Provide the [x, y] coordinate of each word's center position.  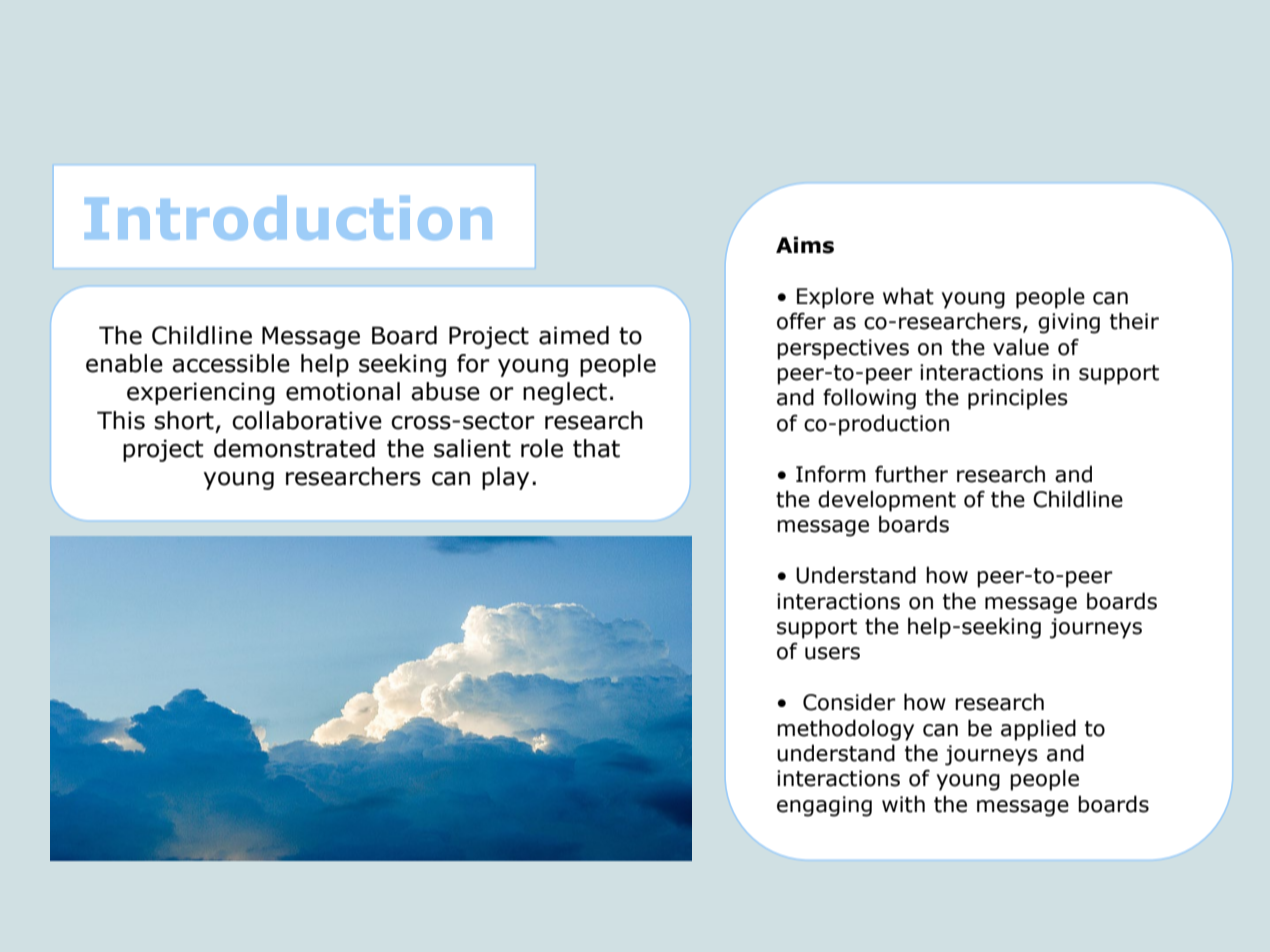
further [911, 474]
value [1021, 347]
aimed [574, 335]
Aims [805, 245]
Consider [849, 702]
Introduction [288, 218]
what [908, 296]
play [505, 478]
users [832, 653]
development [887, 501]
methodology [845, 730]
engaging [824, 806]
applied [1038, 730]
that [596, 448]
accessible [231, 363]
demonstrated [294, 448]
